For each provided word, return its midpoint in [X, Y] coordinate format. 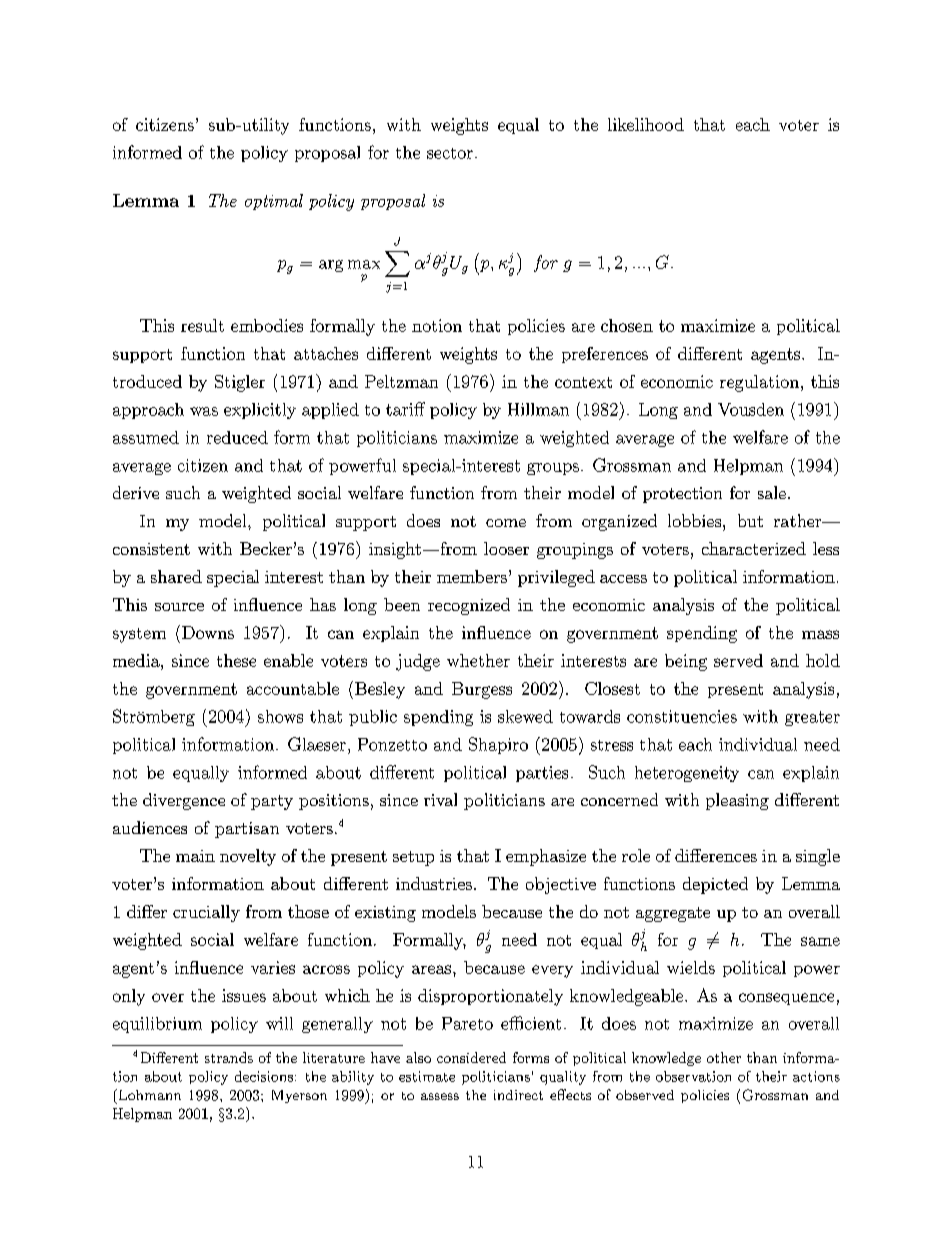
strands [229, 1057]
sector [450, 153]
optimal [274, 202]
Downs [208, 632]
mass [820, 634]
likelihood [646, 124]
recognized [469, 606]
